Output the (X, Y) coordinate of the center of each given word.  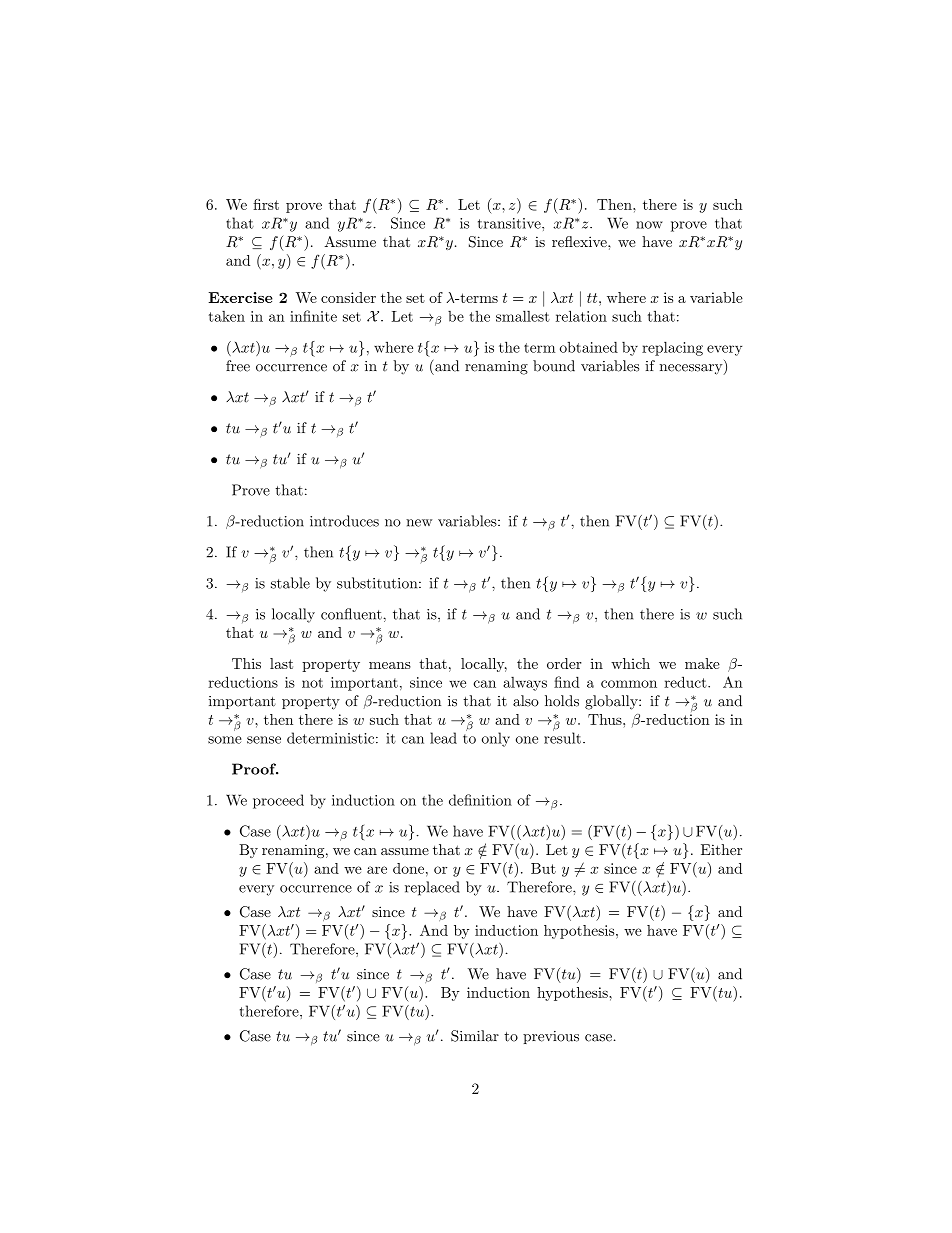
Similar (475, 1036)
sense (264, 740)
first (266, 204)
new (419, 523)
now (649, 225)
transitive (510, 223)
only (496, 739)
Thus (606, 719)
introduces (344, 521)
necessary (692, 369)
